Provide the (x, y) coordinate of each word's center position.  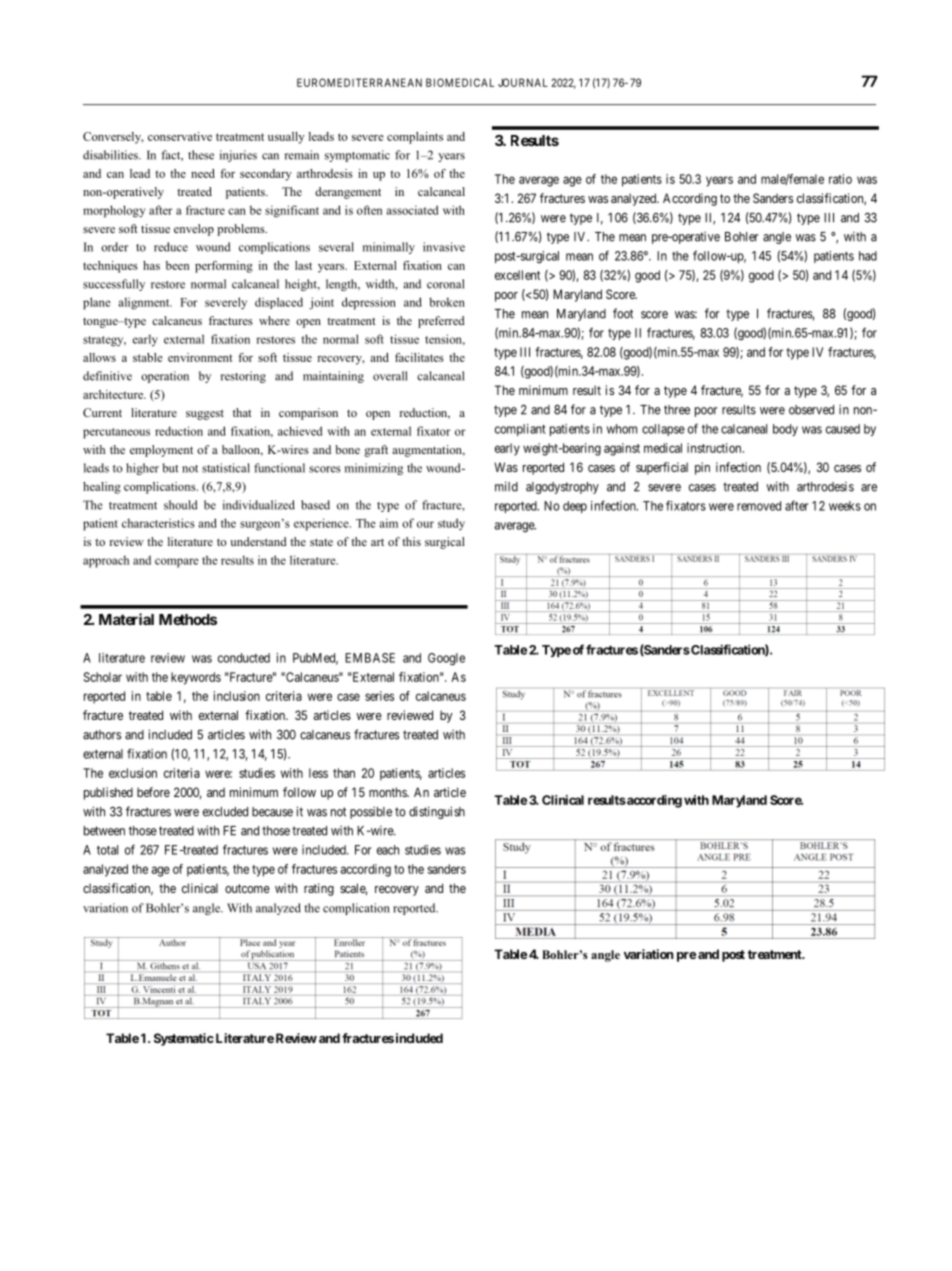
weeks (845, 506)
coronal (446, 284)
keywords (196, 678)
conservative (180, 136)
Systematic (184, 1039)
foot (623, 313)
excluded (225, 812)
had (868, 256)
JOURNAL (523, 82)
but (171, 468)
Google (446, 659)
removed (759, 506)
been (177, 265)
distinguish (437, 812)
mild (506, 486)
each (388, 850)
